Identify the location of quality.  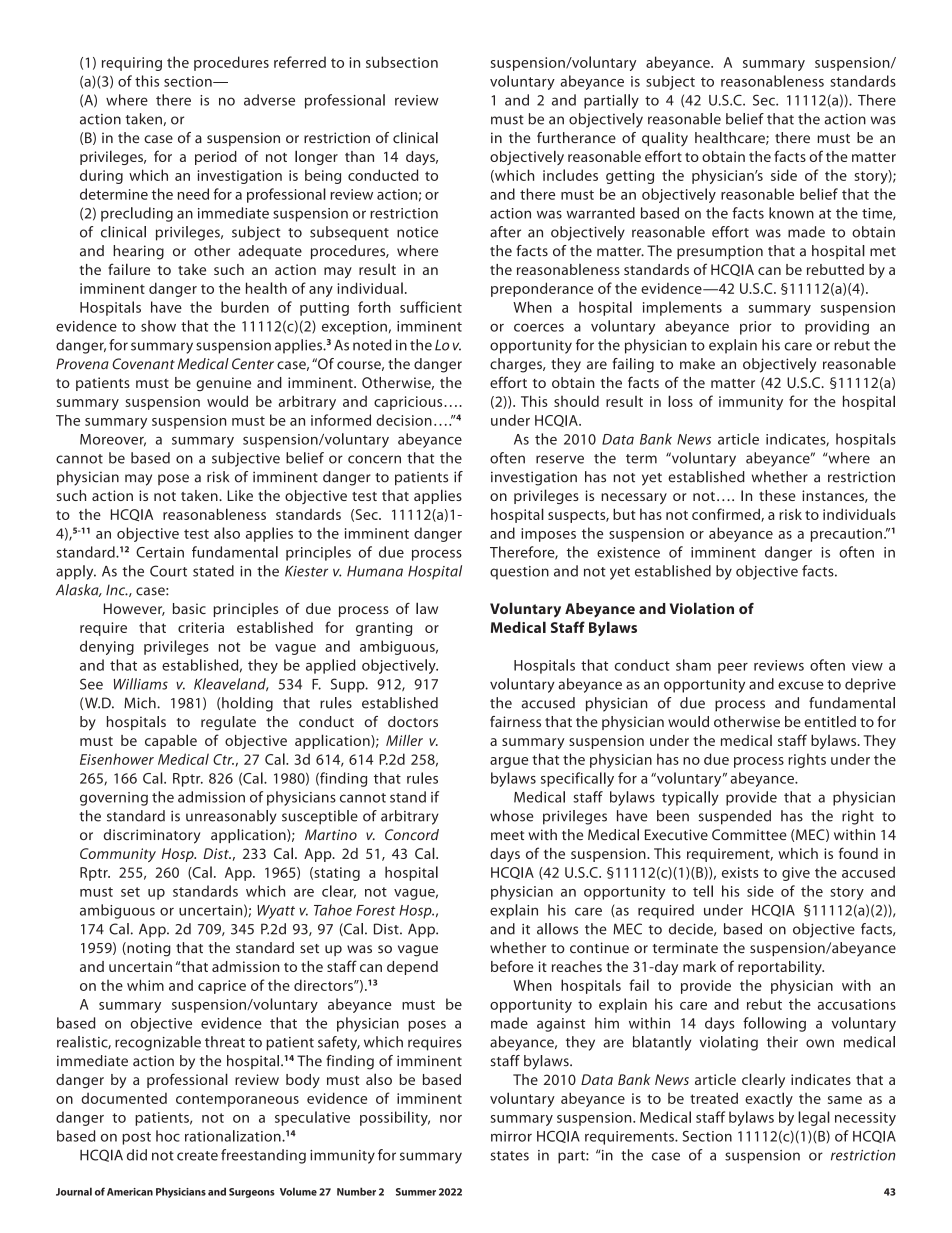
(665, 139).
